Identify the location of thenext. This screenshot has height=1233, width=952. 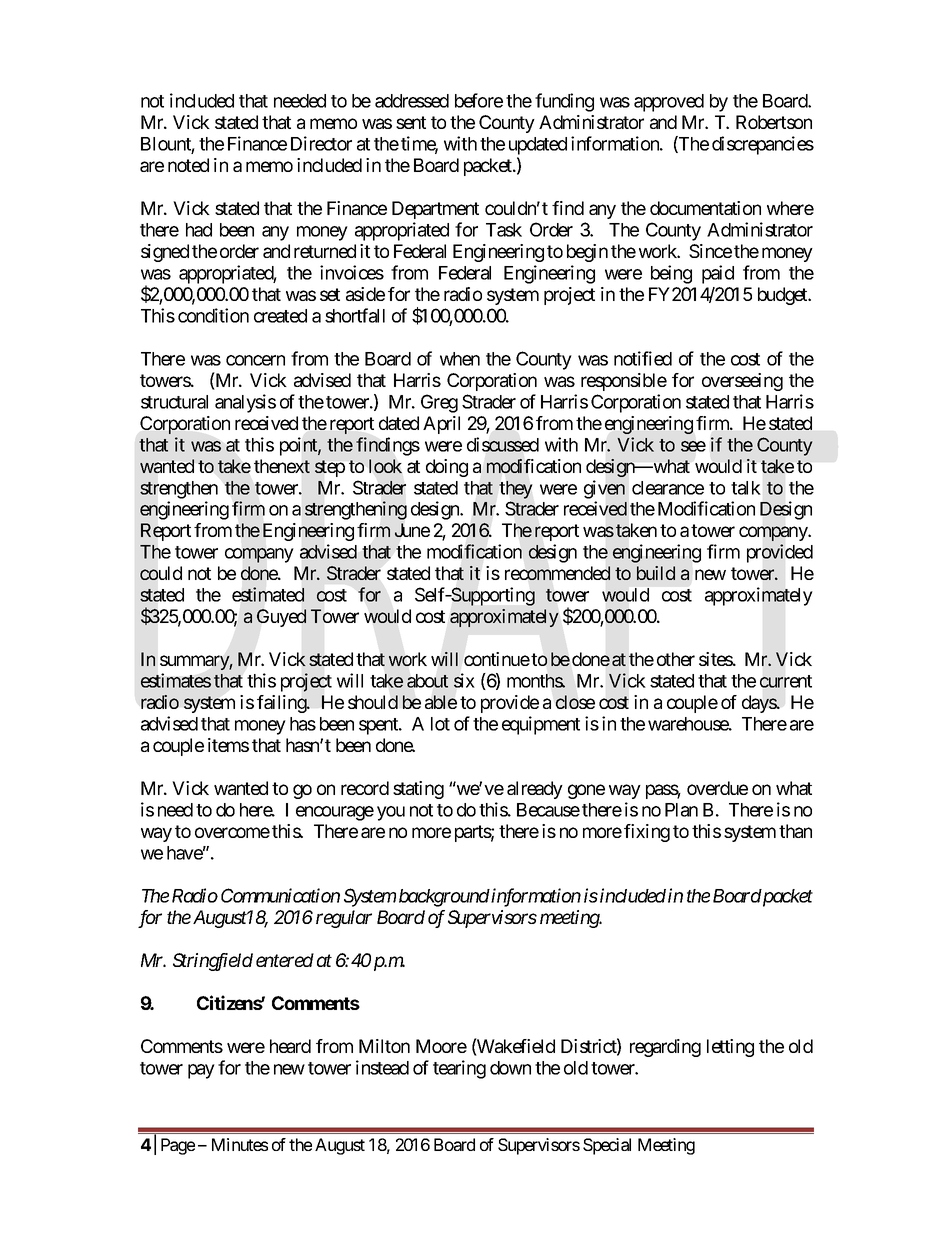
(282, 466).
